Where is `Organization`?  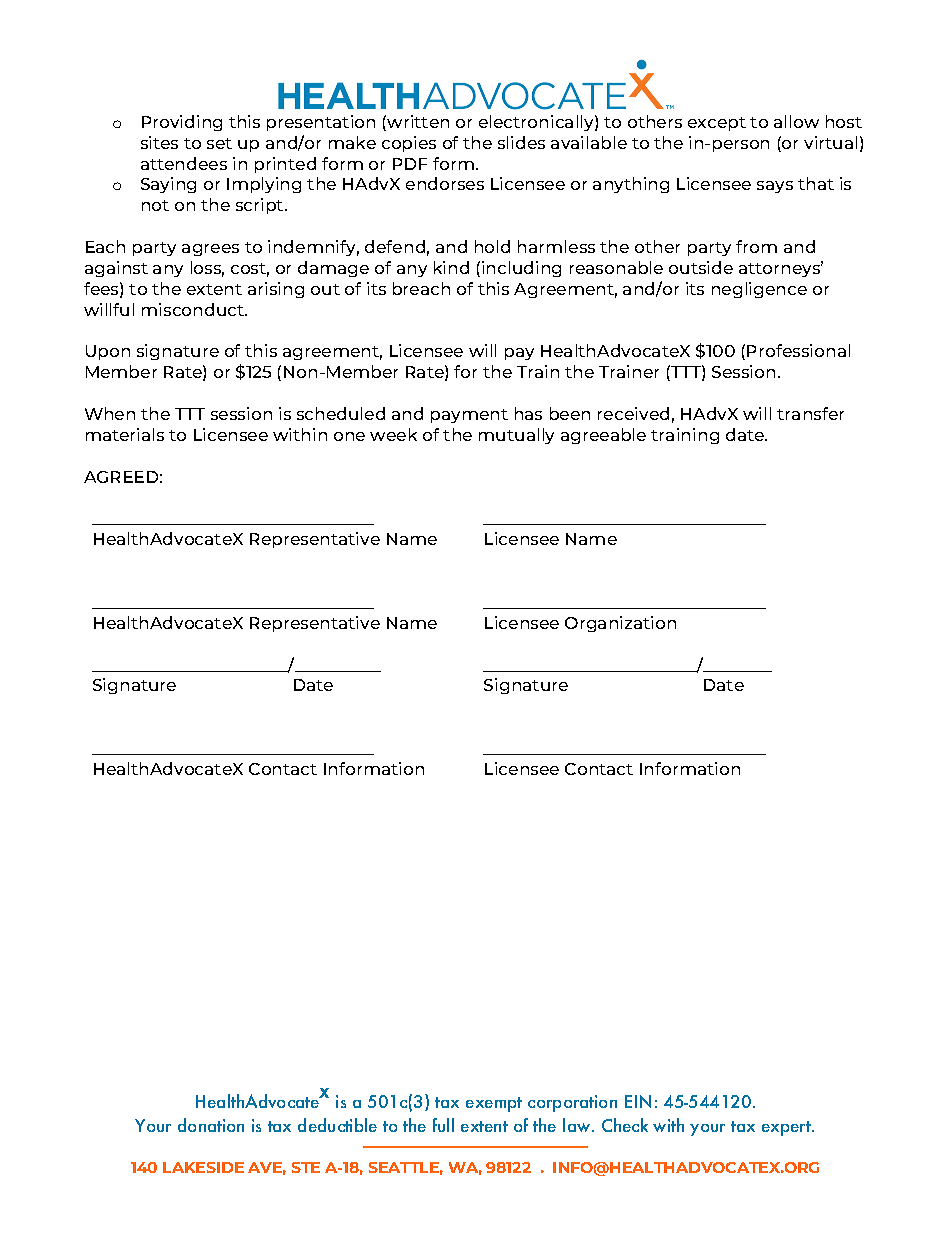
Organization is located at coordinates (620, 624).
